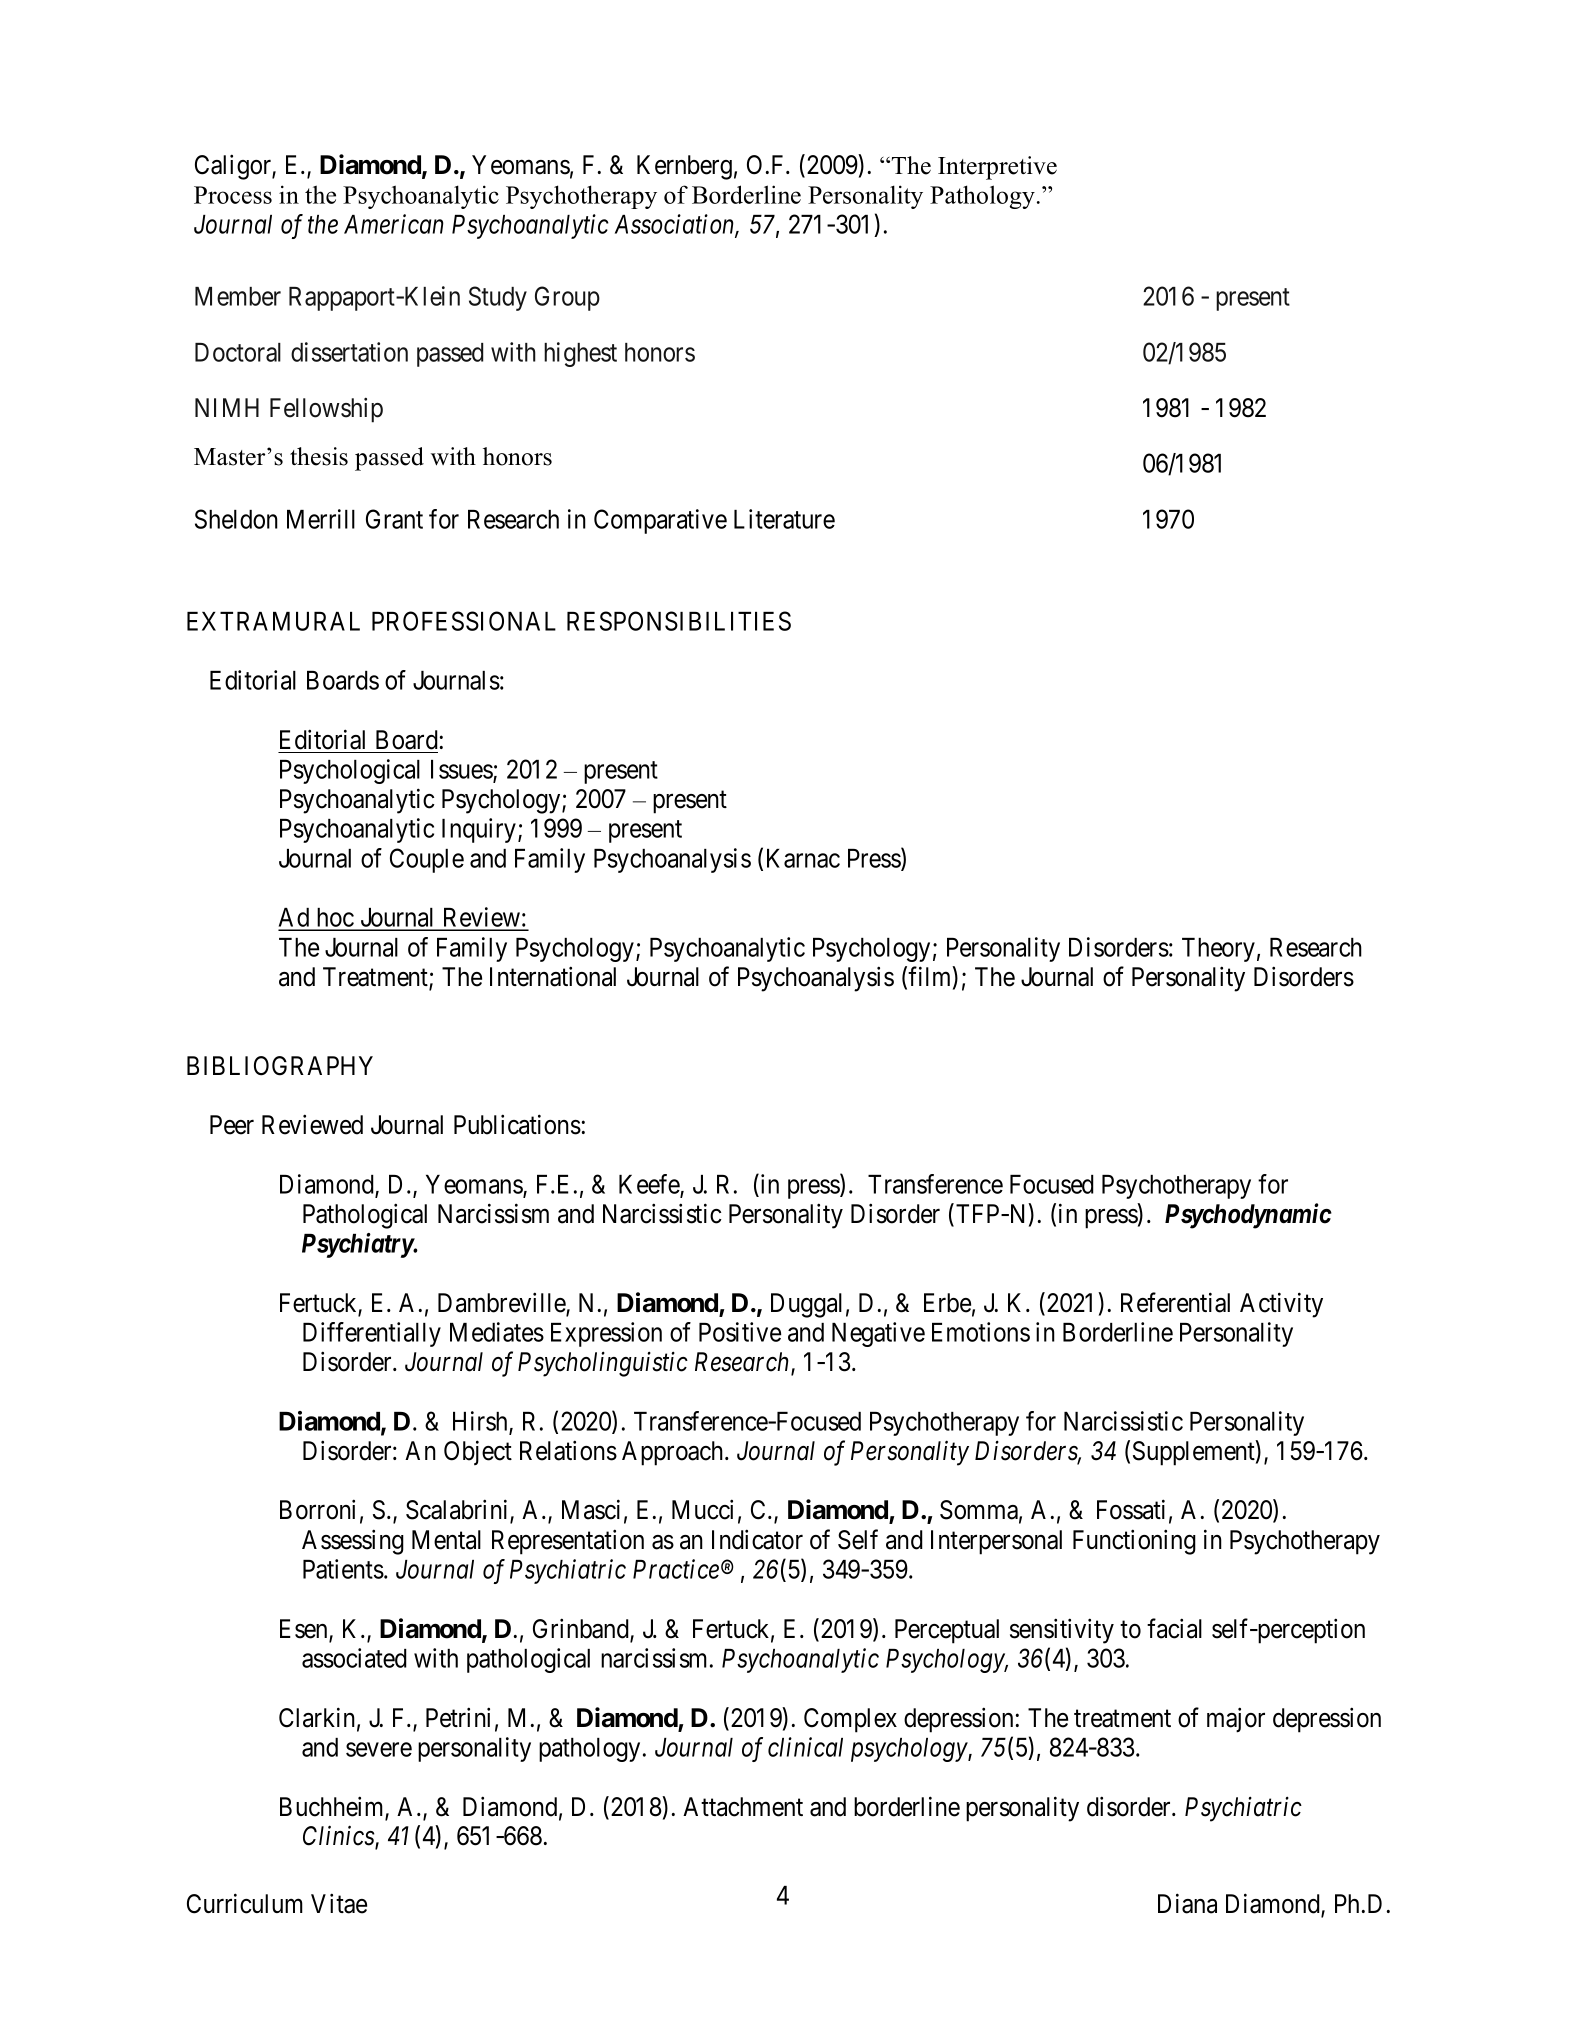 This document has height=2041, width=1577. I want to click on Theory, so click(1218, 950).
